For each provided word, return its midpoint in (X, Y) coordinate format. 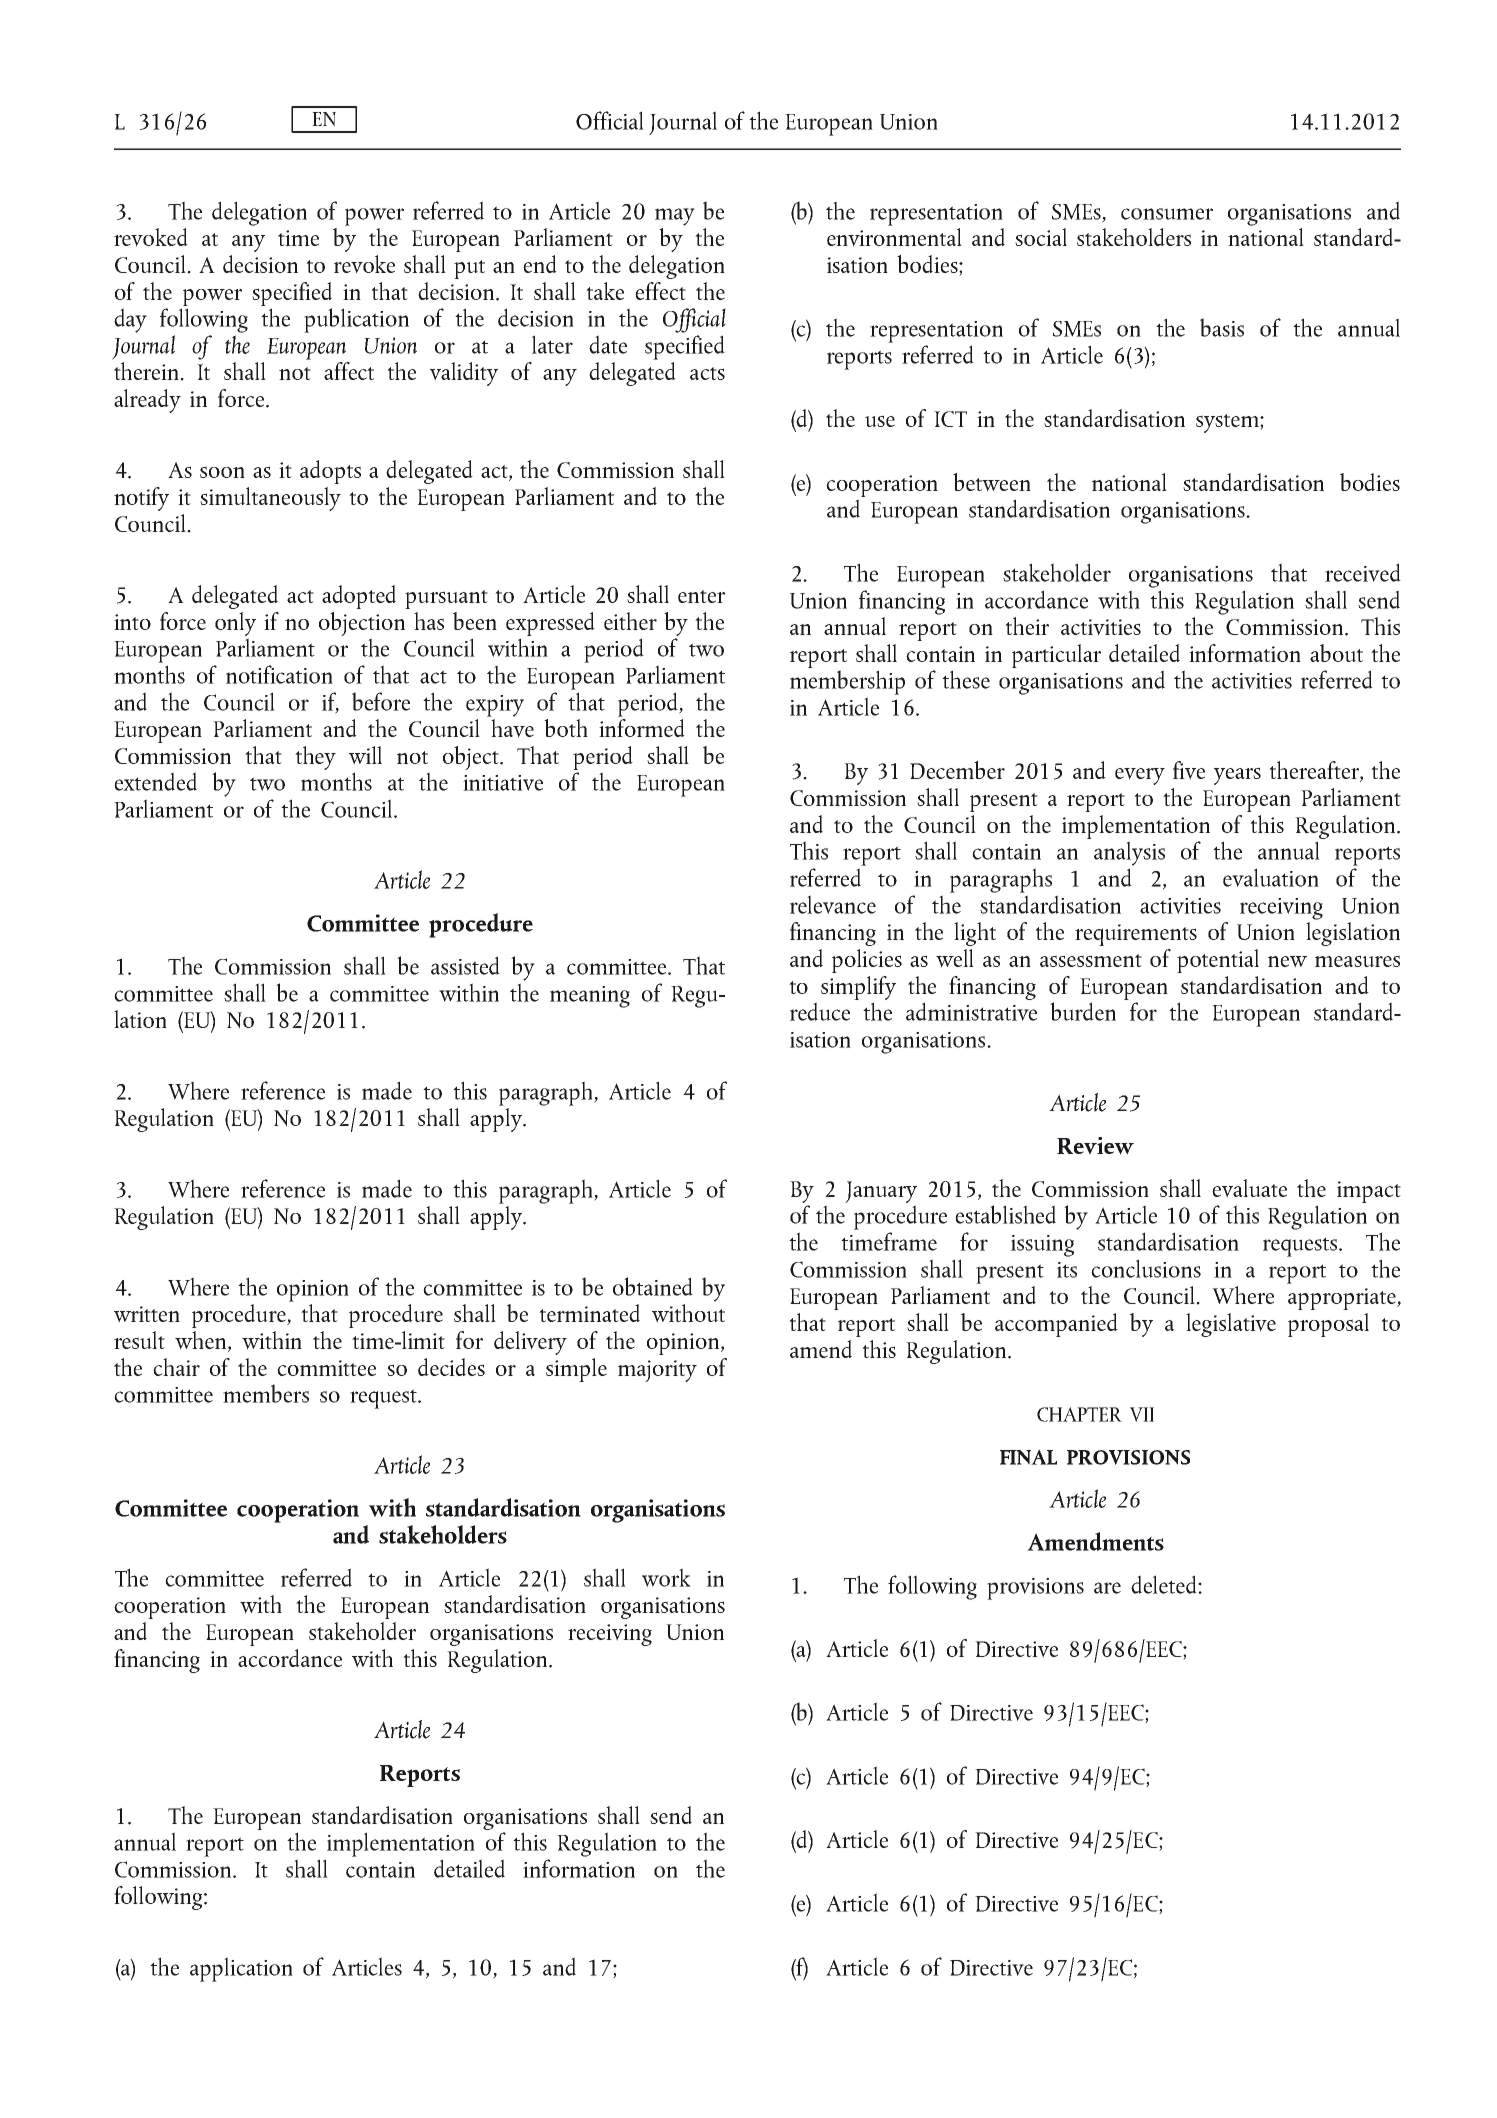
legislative (1231, 1325)
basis (1222, 327)
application (241, 1969)
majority (657, 1371)
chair (176, 1367)
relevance (833, 904)
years (1237, 776)
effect (660, 291)
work (666, 1577)
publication (356, 320)
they (315, 758)
